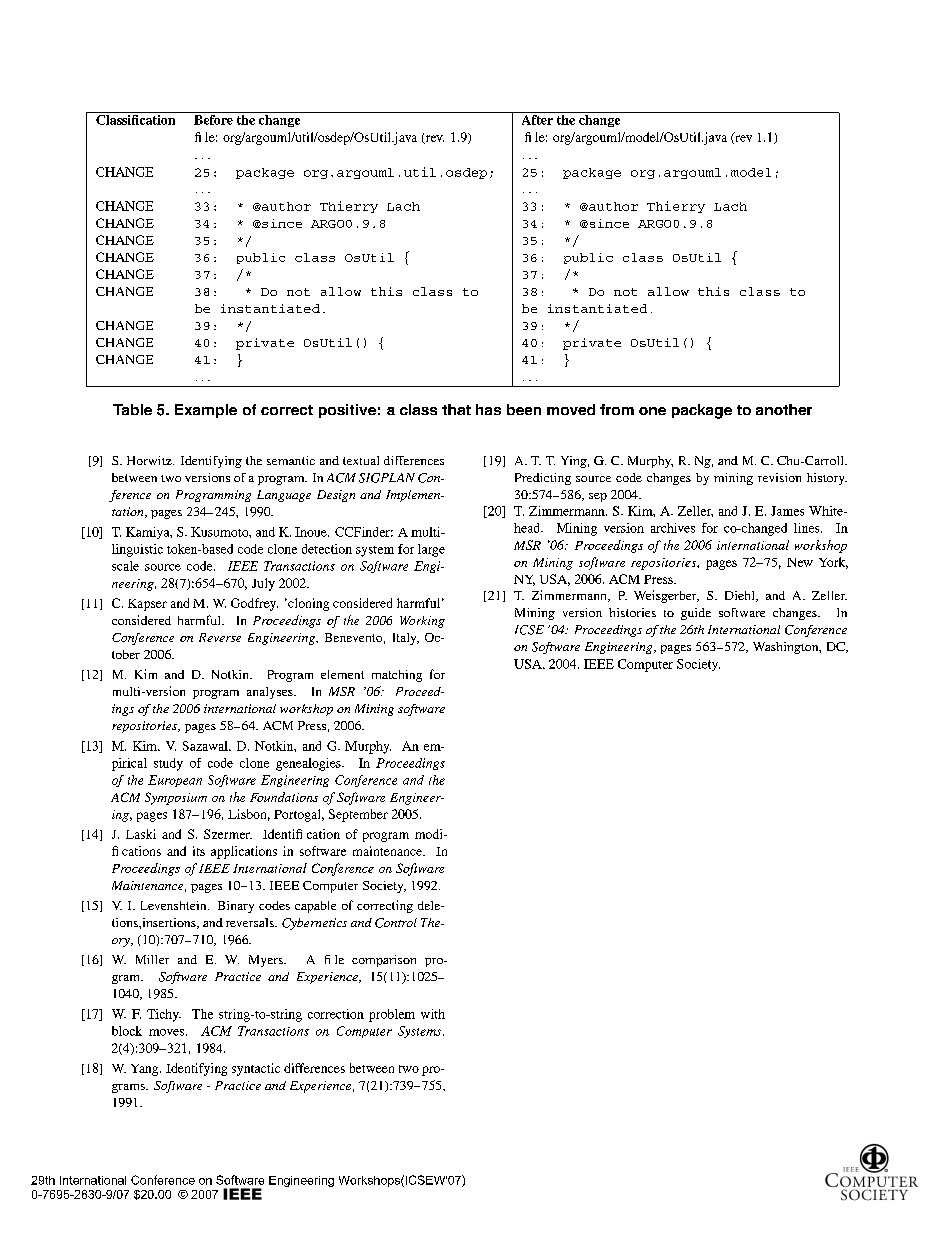 The width and height of the document is (952, 1233). What do you see at coordinates (696, 614) in the document?
I see `guide` at bounding box center [696, 614].
